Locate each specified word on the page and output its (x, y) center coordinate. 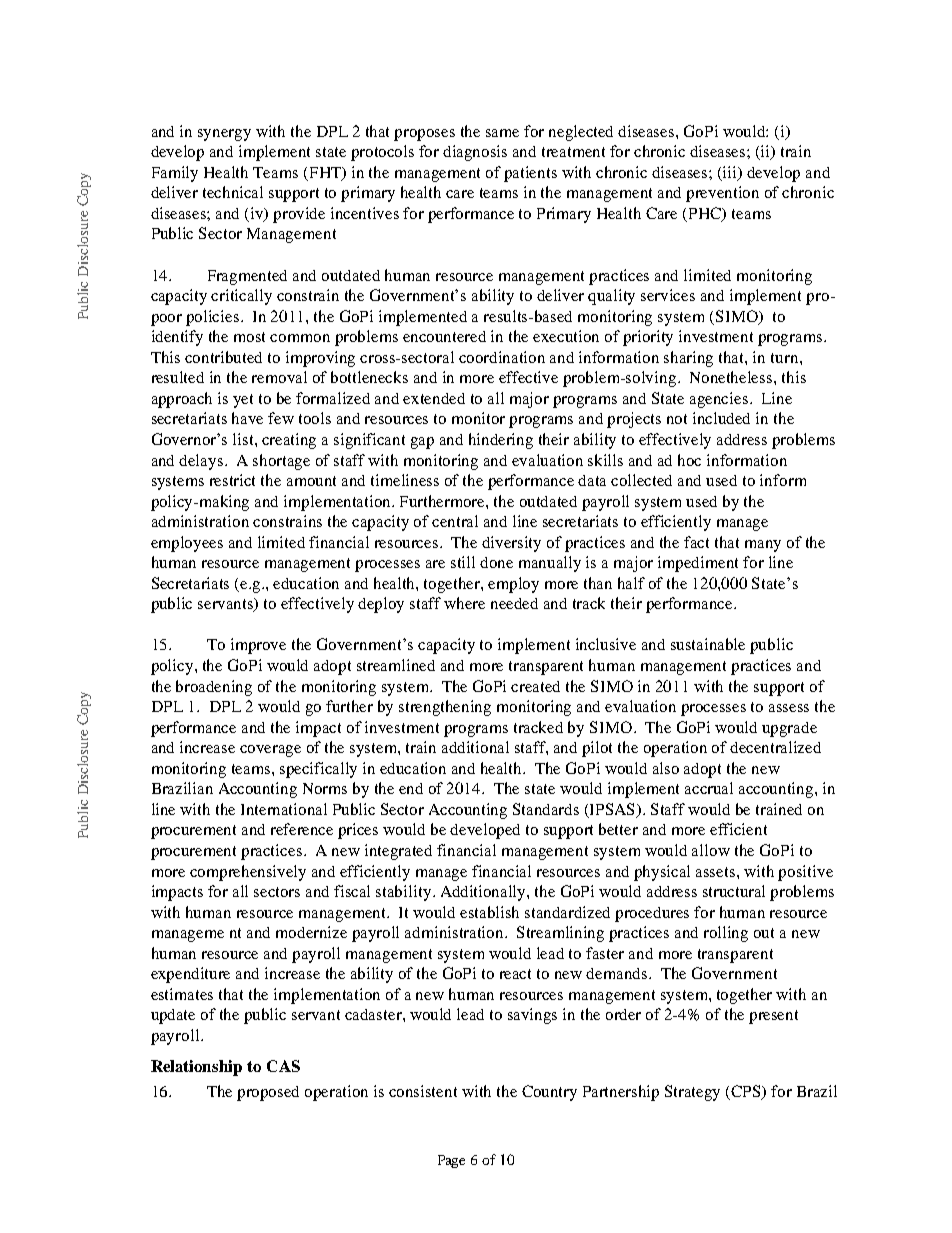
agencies (720, 400)
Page (451, 1161)
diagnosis (475, 153)
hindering (501, 441)
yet (243, 401)
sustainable (708, 644)
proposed (268, 1093)
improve (258, 646)
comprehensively (248, 873)
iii (731, 173)
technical (233, 192)
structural (734, 891)
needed (514, 603)
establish (489, 912)
